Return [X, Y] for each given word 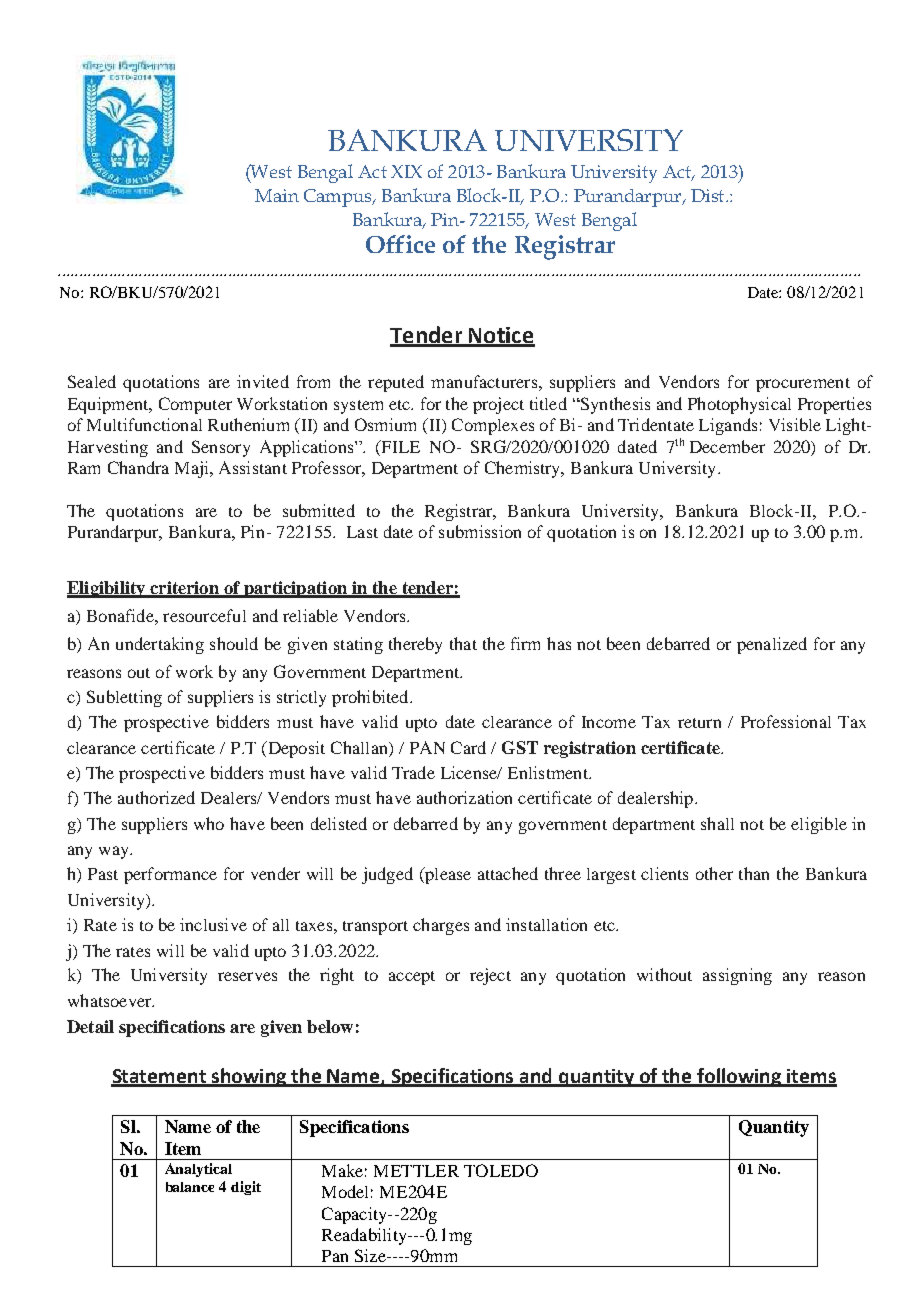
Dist [709, 195]
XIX [406, 171]
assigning [737, 976]
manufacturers [484, 381]
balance [190, 1187]
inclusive [213, 924]
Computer [195, 405]
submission [480, 531]
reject [490, 976]
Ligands [728, 426]
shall [717, 823]
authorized [156, 797]
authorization [464, 797]
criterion [184, 589]
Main [277, 195]
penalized [772, 645]
